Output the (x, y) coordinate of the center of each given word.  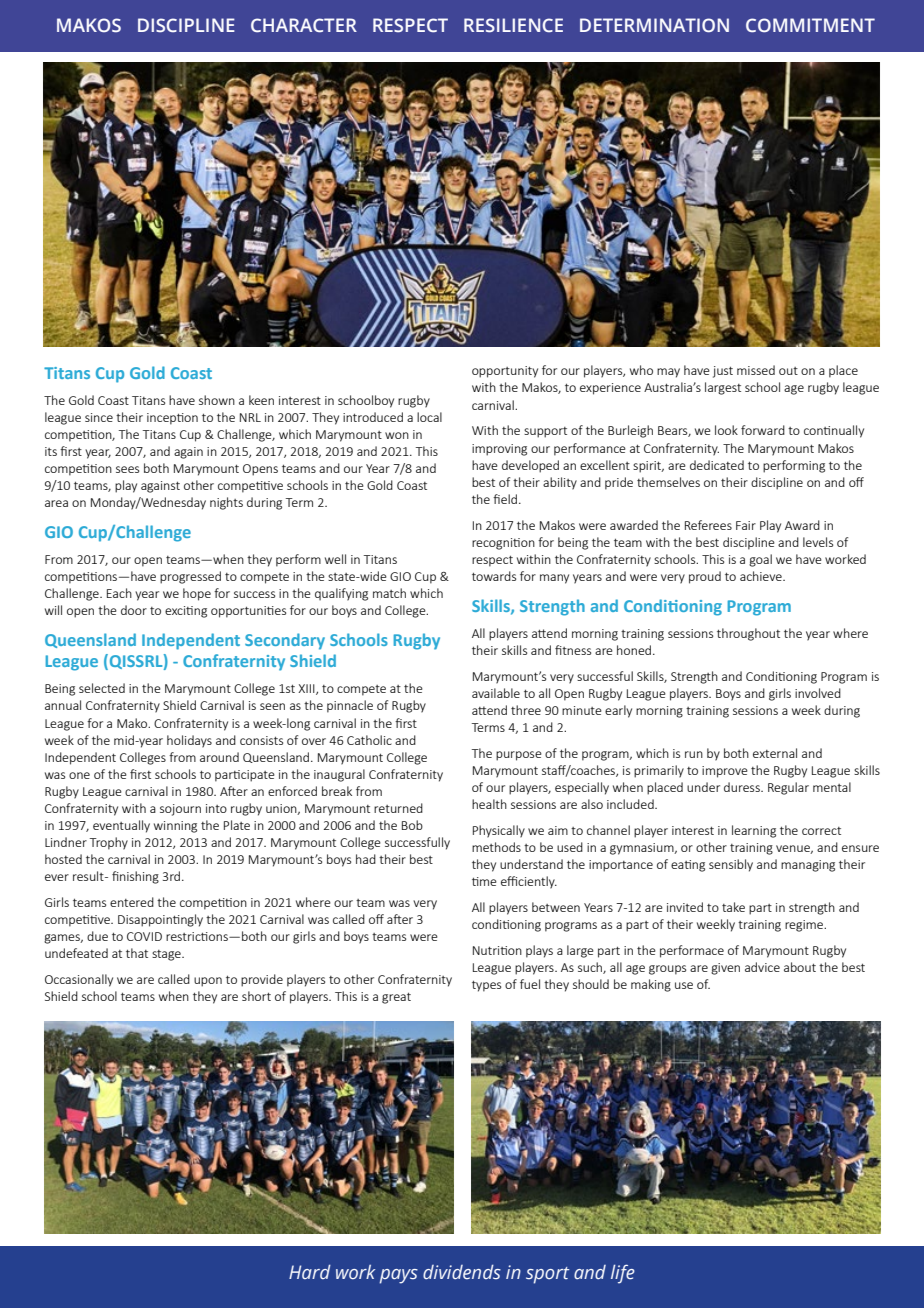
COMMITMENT (810, 25)
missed (756, 370)
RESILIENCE (513, 25)
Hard (310, 1271)
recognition (503, 544)
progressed (190, 577)
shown (217, 400)
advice (762, 967)
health (489, 804)
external (775, 753)
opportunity (505, 372)
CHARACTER (304, 25)
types (486, 986)
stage (167, 955)
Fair (746, 525)
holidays (189, 741)
